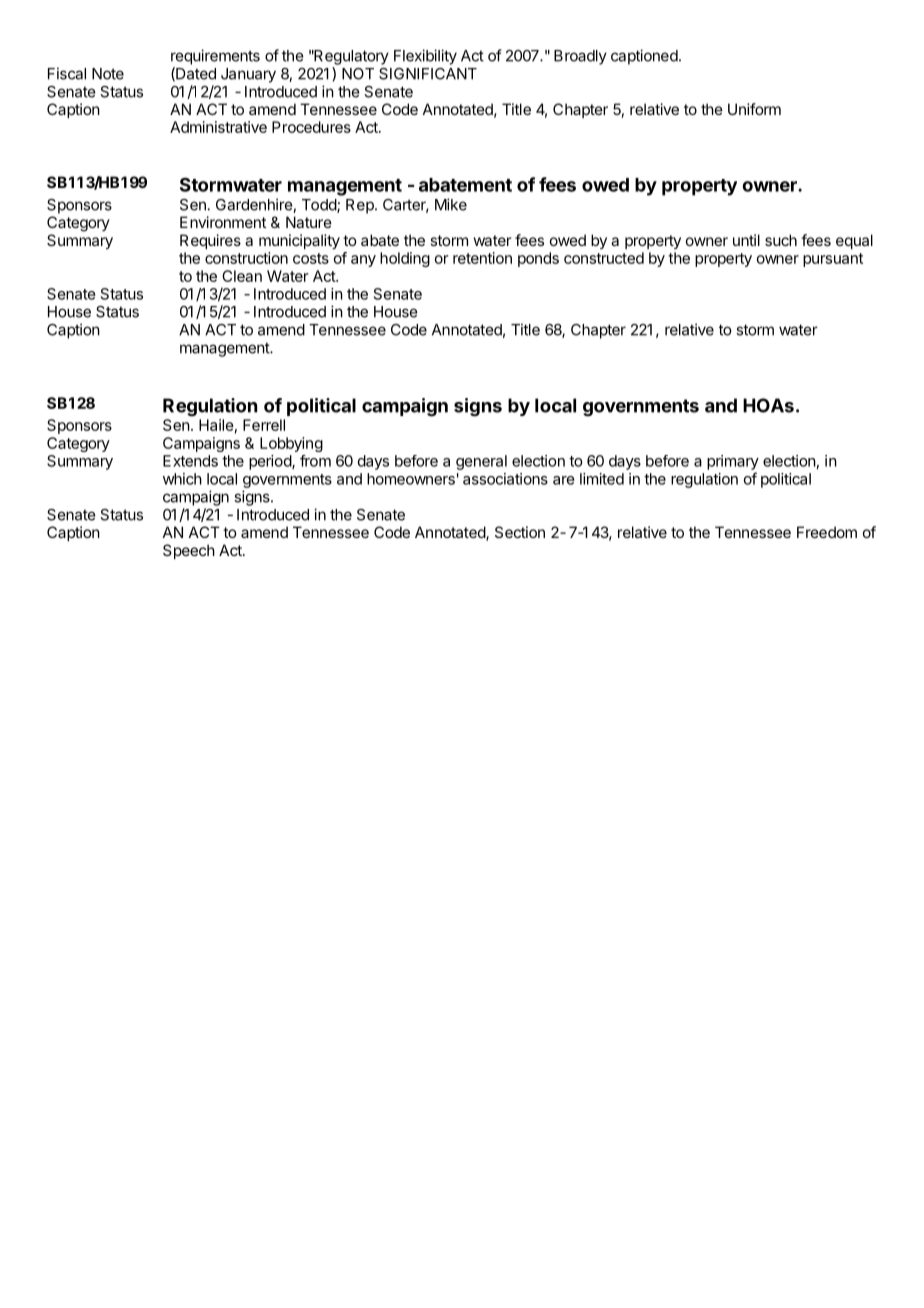  Describe the element at coordinates (827, 532) in the page. I see `Freedom` at that location.
